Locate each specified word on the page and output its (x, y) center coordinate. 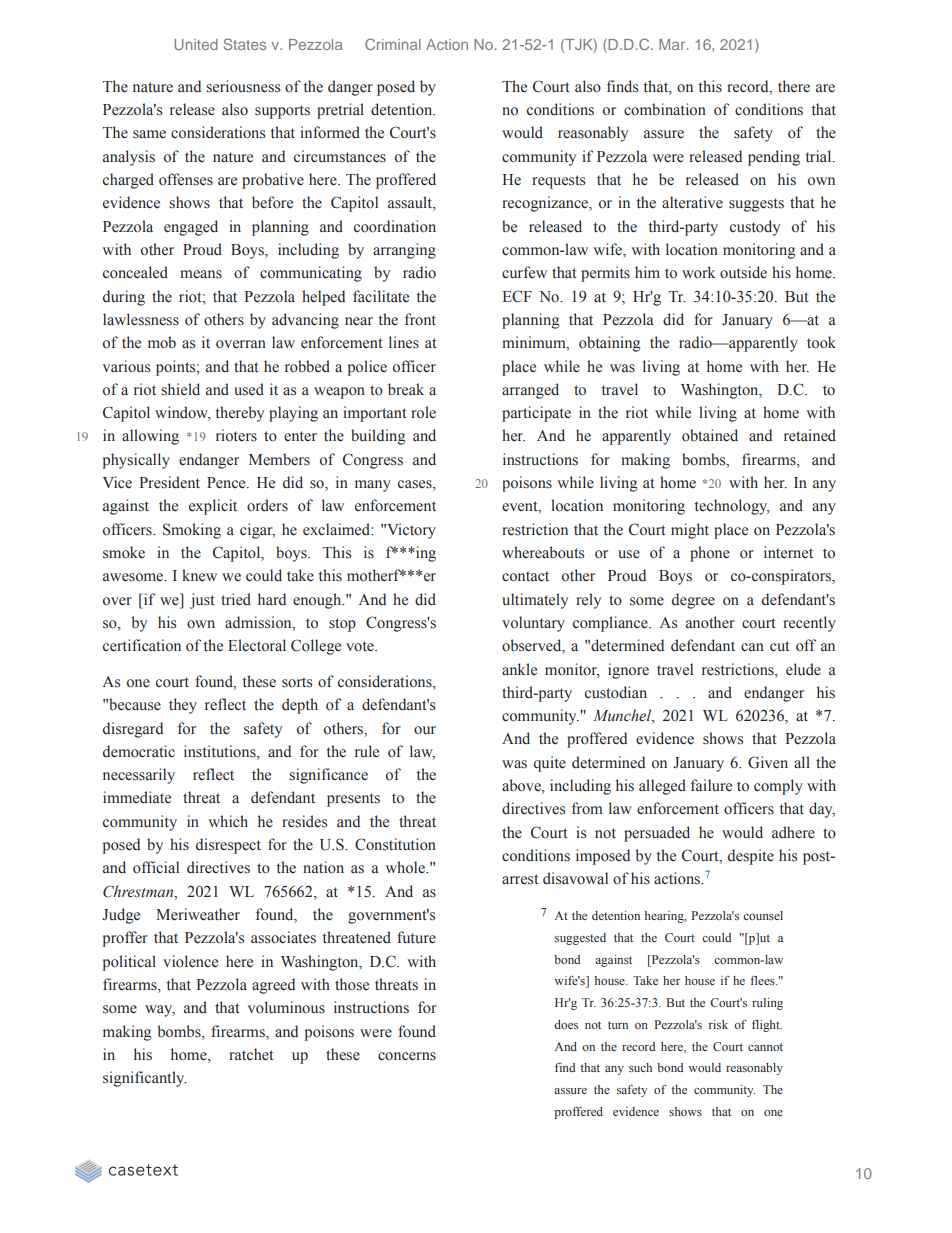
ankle (519, 669)
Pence (227, 483)
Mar (673, 44)
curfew (524, 272)
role (423, 412)
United (196, 44)
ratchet (251, 1054)
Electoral (257, 645)
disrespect (228, 846)
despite (751, 857)
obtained (710, 435)
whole (406, 867)
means (201, 274)
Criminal (393, 44)
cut (780, 646)
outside (743, 272)
